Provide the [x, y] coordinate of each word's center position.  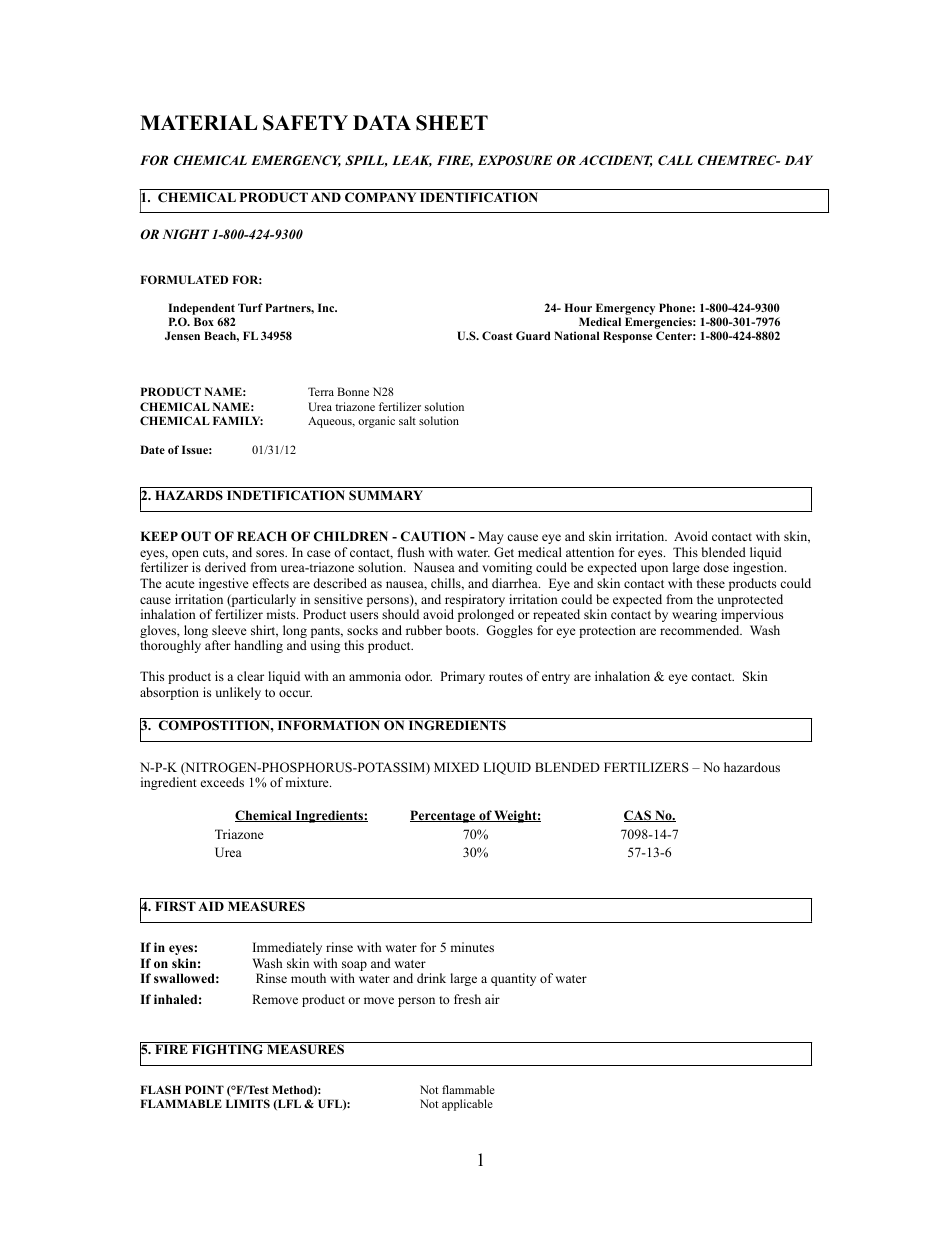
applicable [467, 1105]
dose [716, 567]
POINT [204, 1089]
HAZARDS [189, 495]
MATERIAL [198, 122]
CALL [675, 160]
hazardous [752, 767]
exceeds [222, 782]
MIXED [456, 767]
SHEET [452, 123]
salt [407, 420]
